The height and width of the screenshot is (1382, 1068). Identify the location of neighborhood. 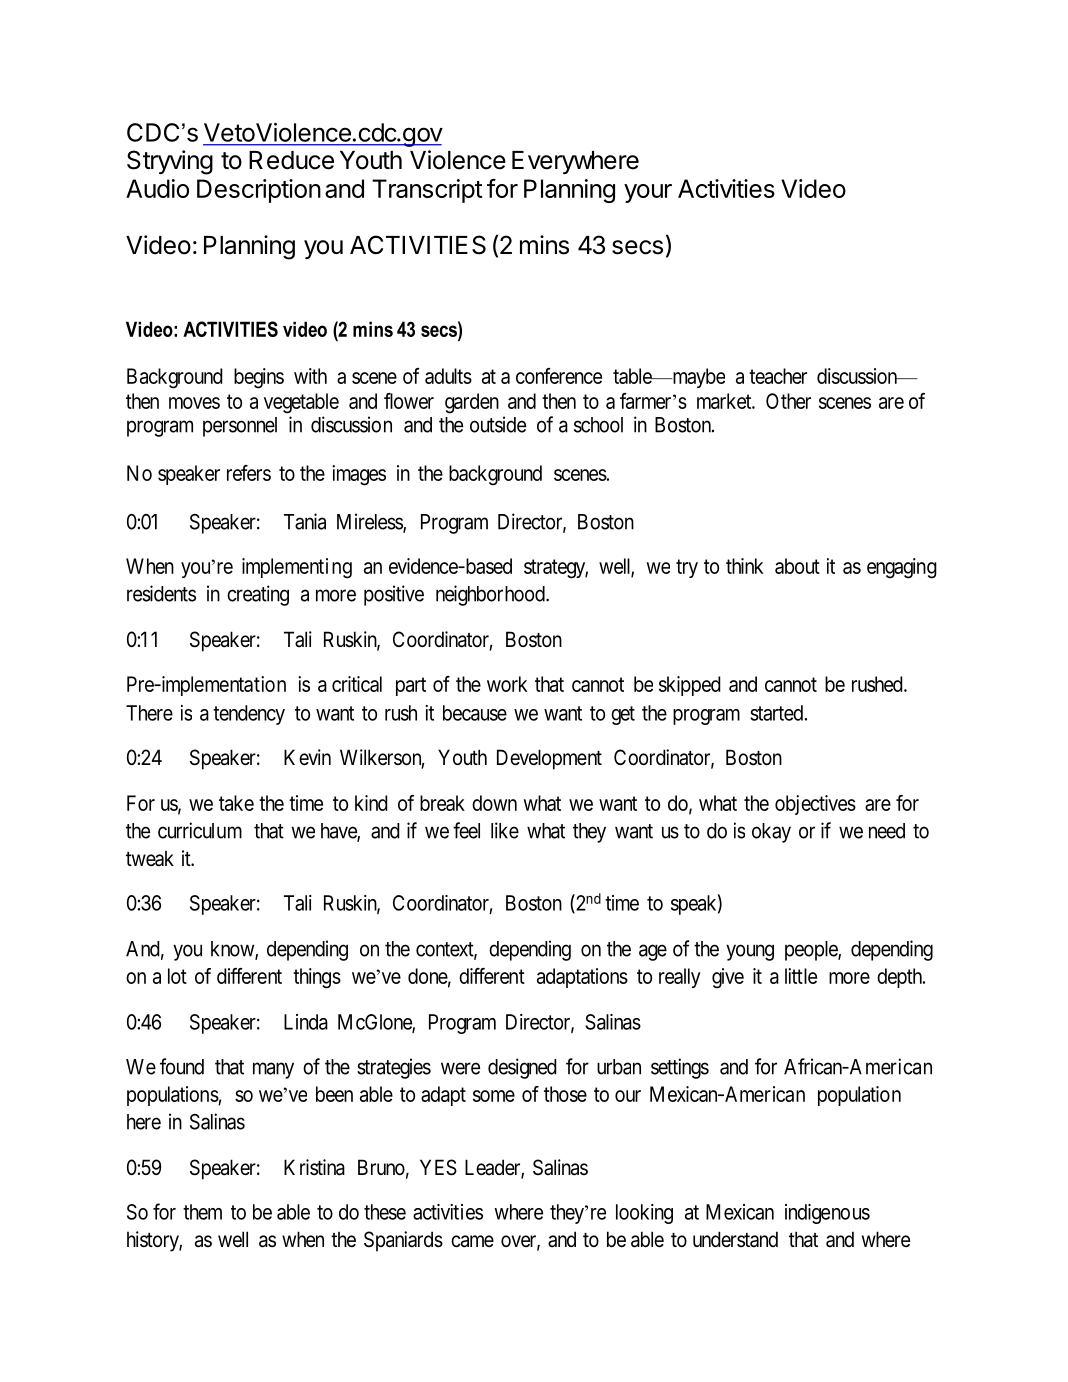
(491, 595).
